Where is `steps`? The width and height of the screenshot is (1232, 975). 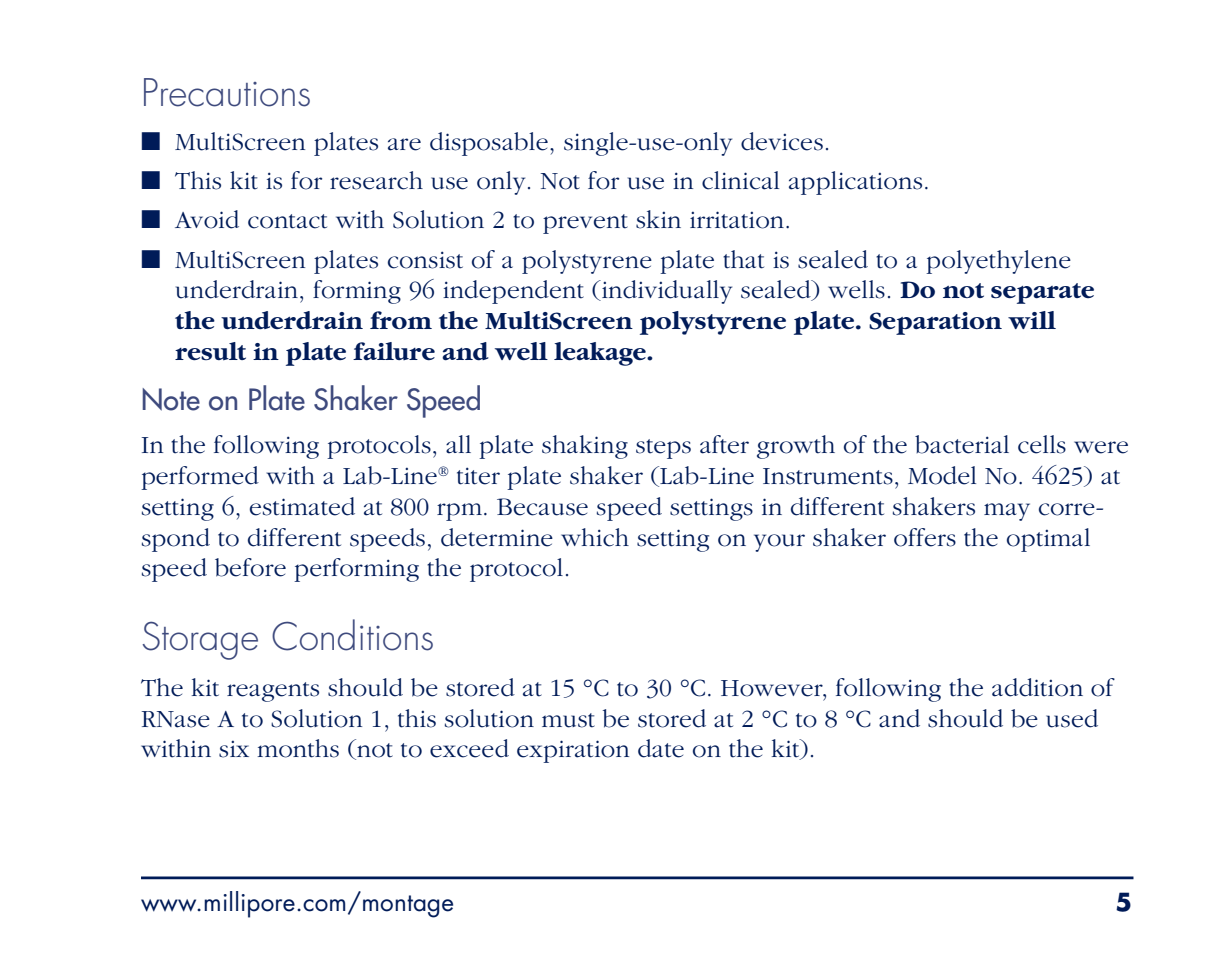
steps is located at coordinates (663, 449).
